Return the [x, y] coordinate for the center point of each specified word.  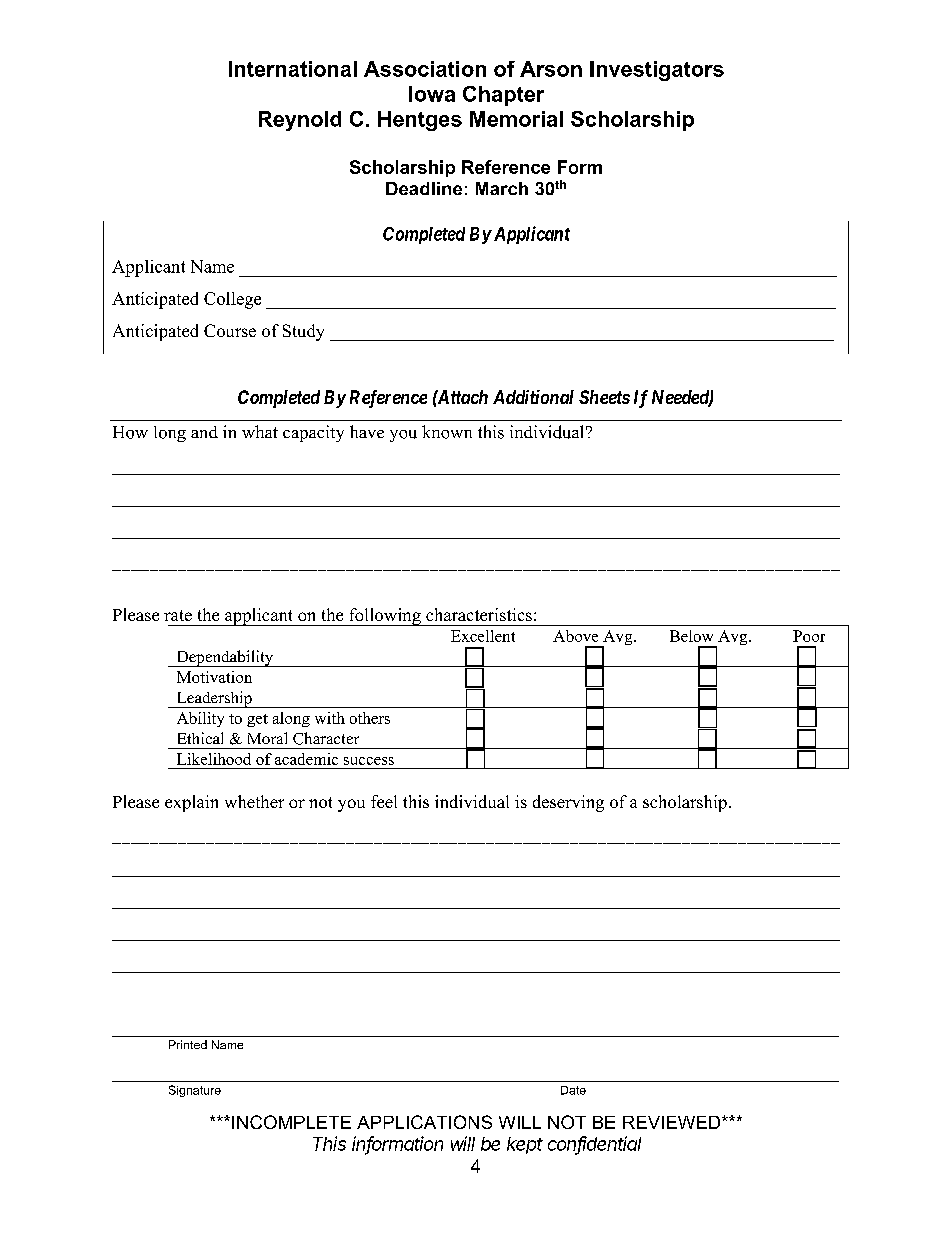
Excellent [483, 636]
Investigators [657, 71]
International [293, 69]
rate [178, 615]
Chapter [503, 96]
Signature [195, 1091]
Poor [809, 636]
